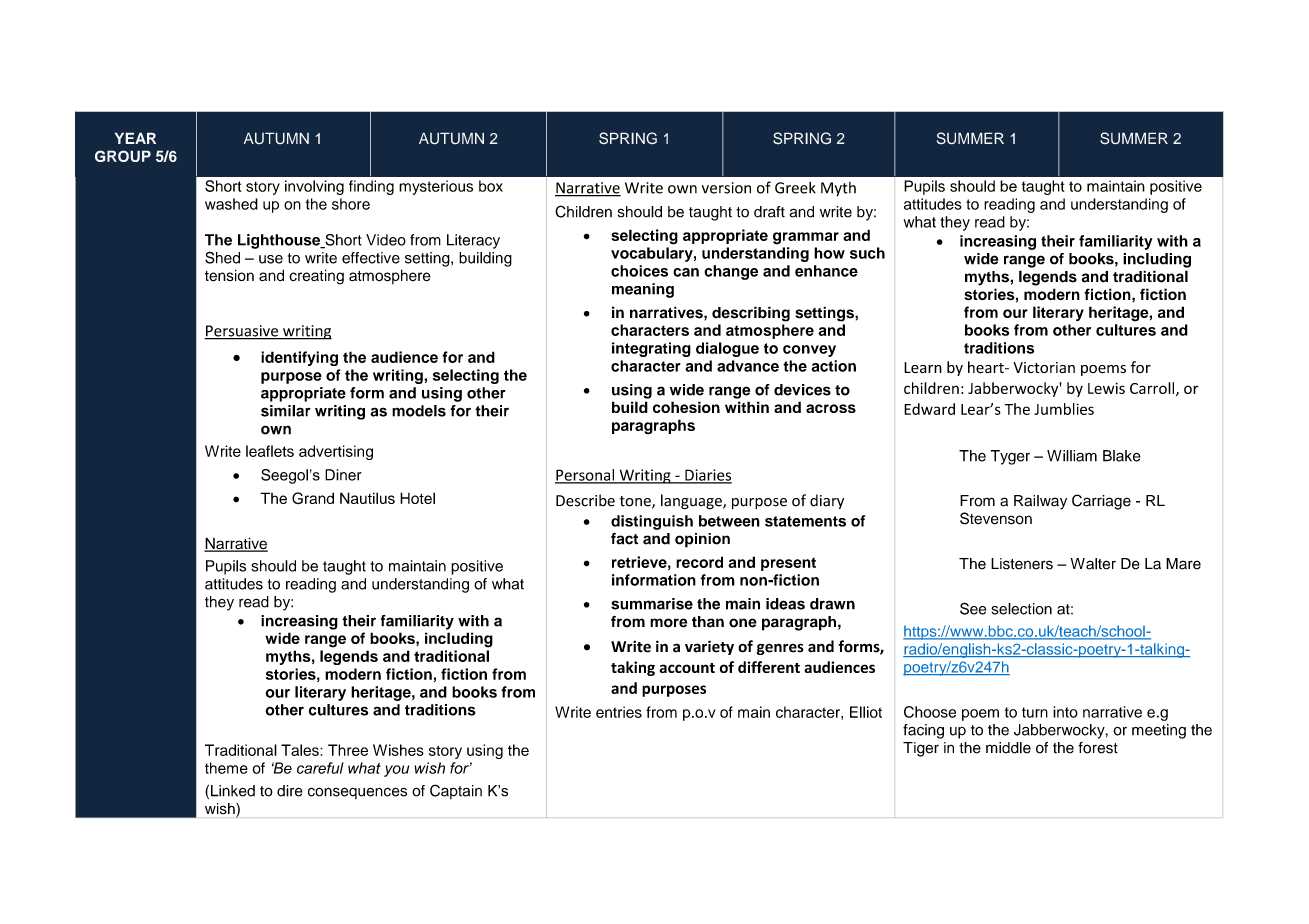 The image size is (1309, 924). Describe the element at coordinates (707, 476) in the page. I see `Diaries` at that location.
